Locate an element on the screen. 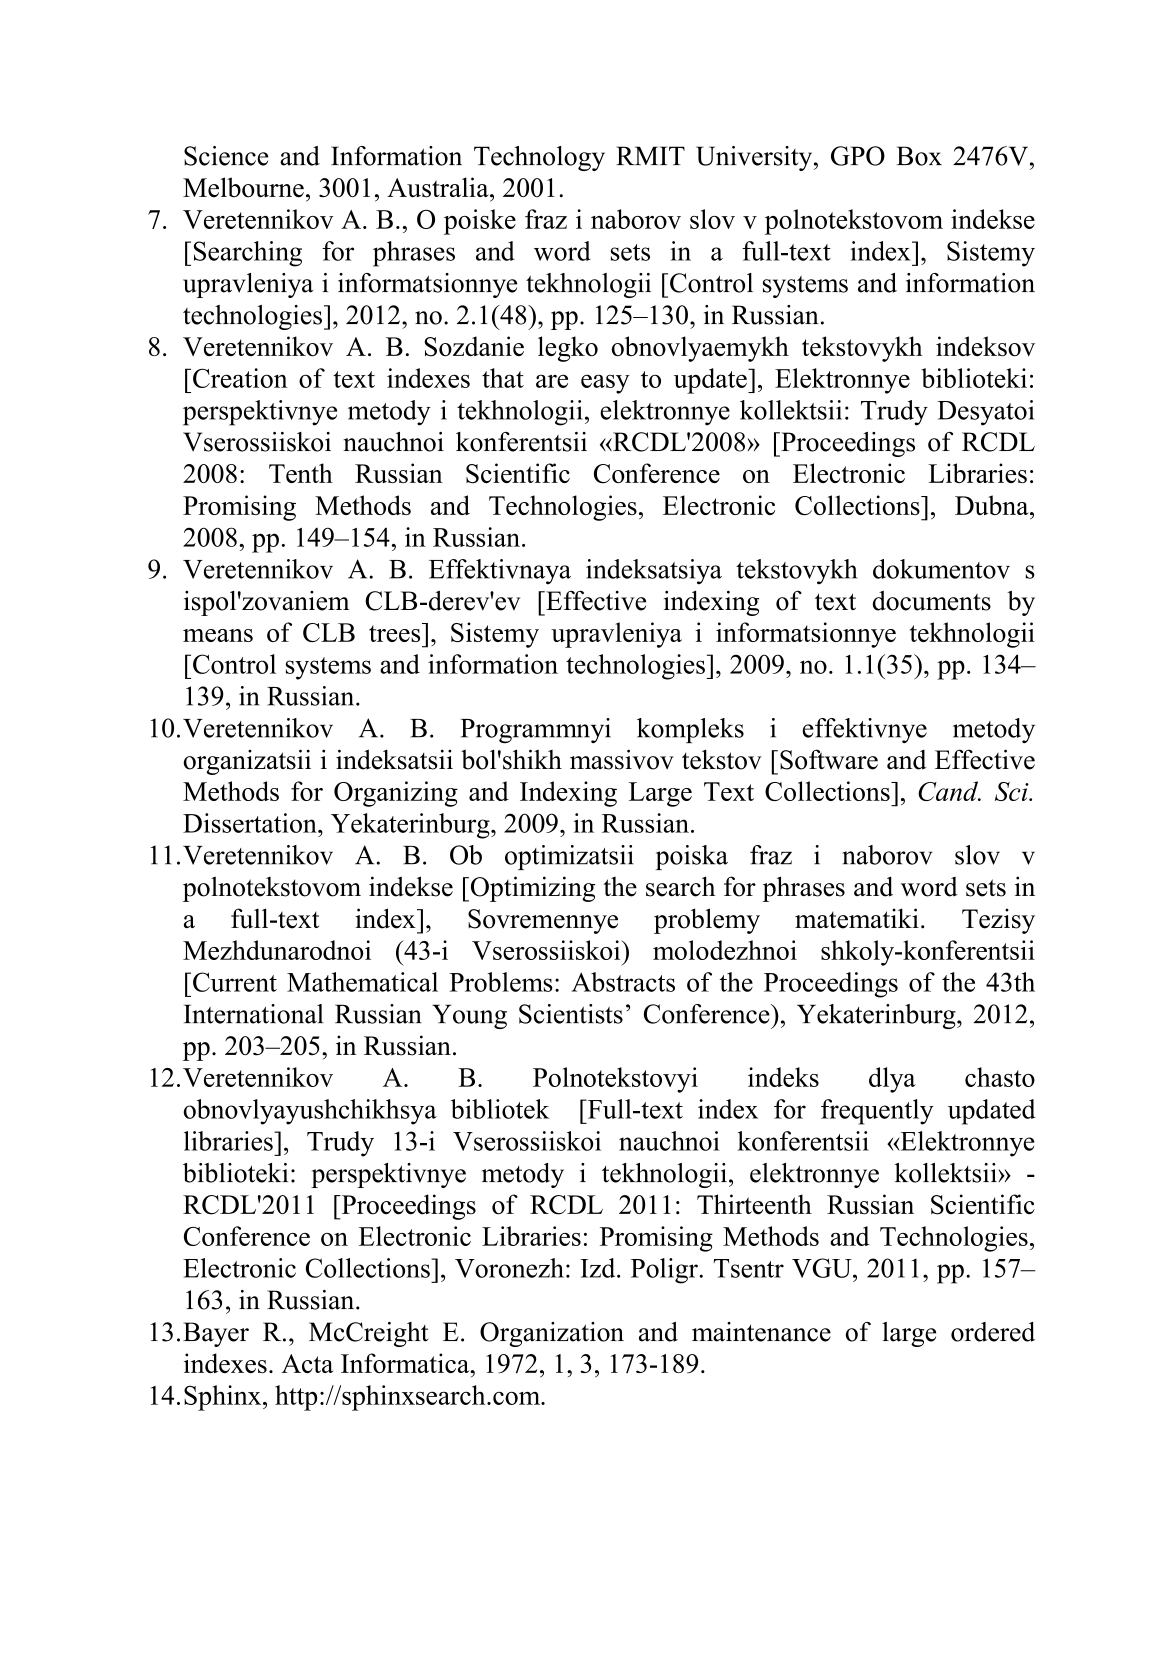  Cand is located at coordinates (949, 791).
